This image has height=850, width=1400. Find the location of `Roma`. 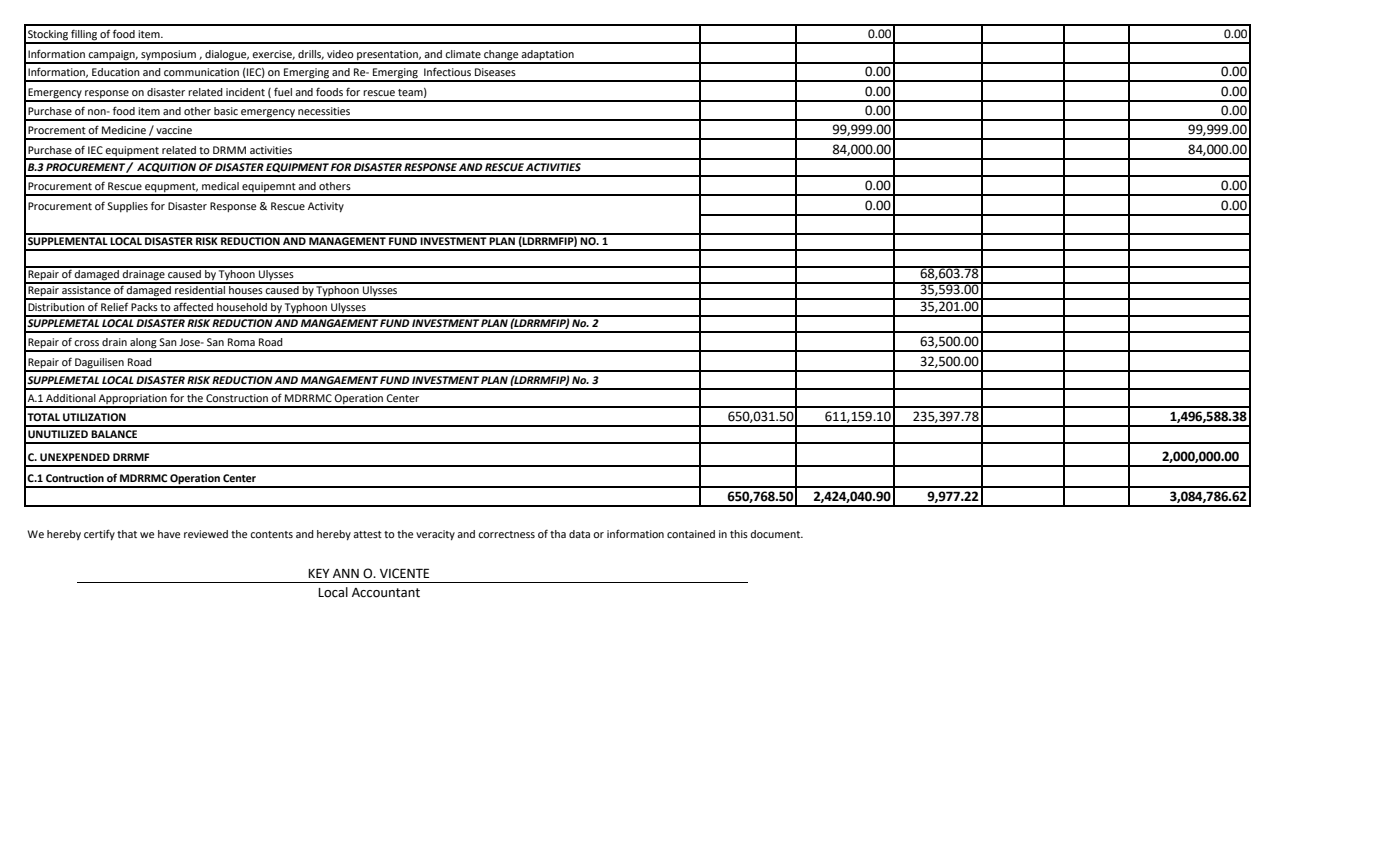

Roma is located at coordinates (241, 342).
